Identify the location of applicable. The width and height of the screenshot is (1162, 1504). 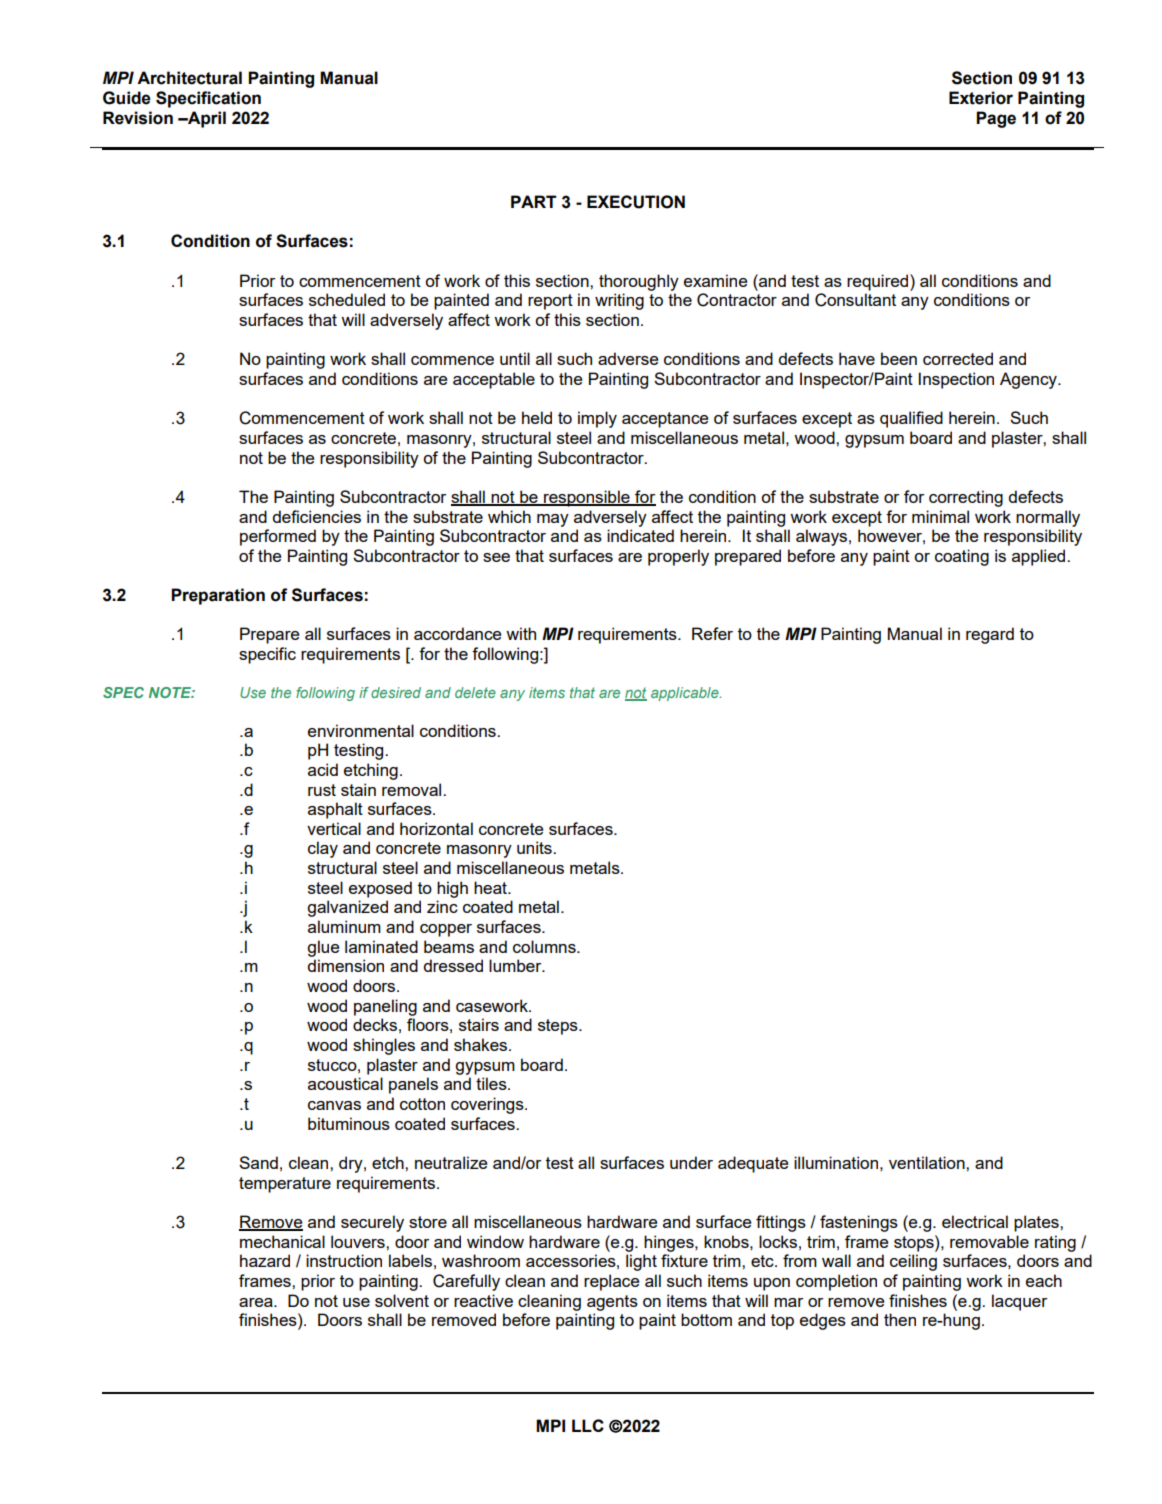
(686, 694).
